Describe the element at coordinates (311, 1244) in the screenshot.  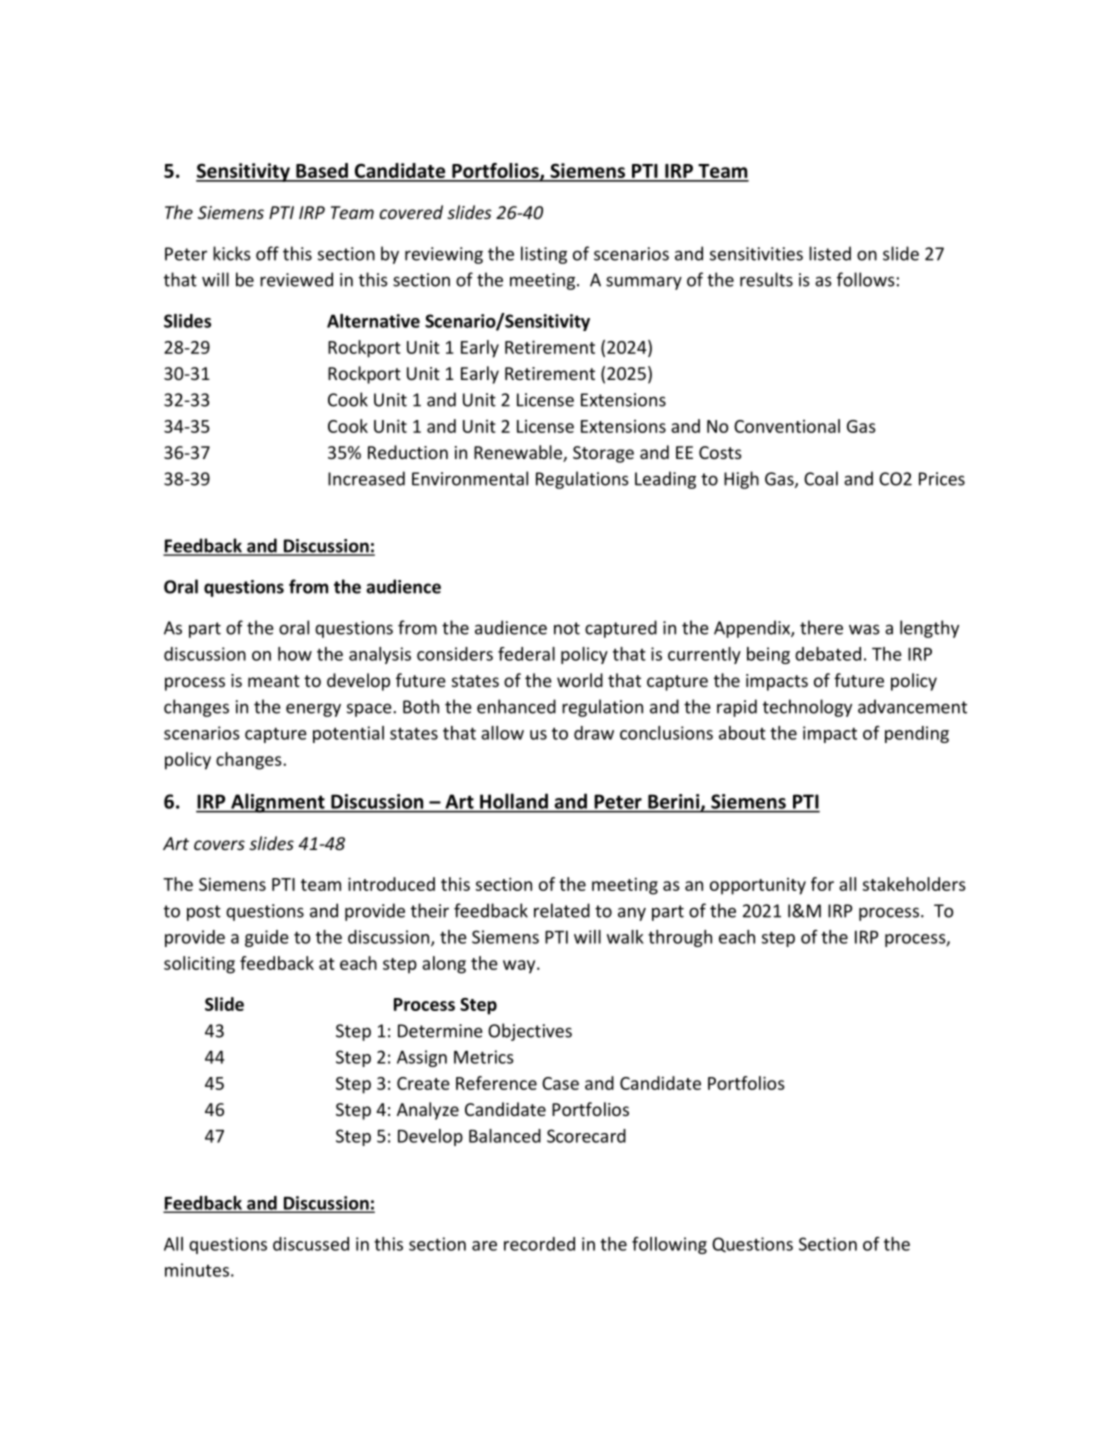
I see `discussed` at that location.
